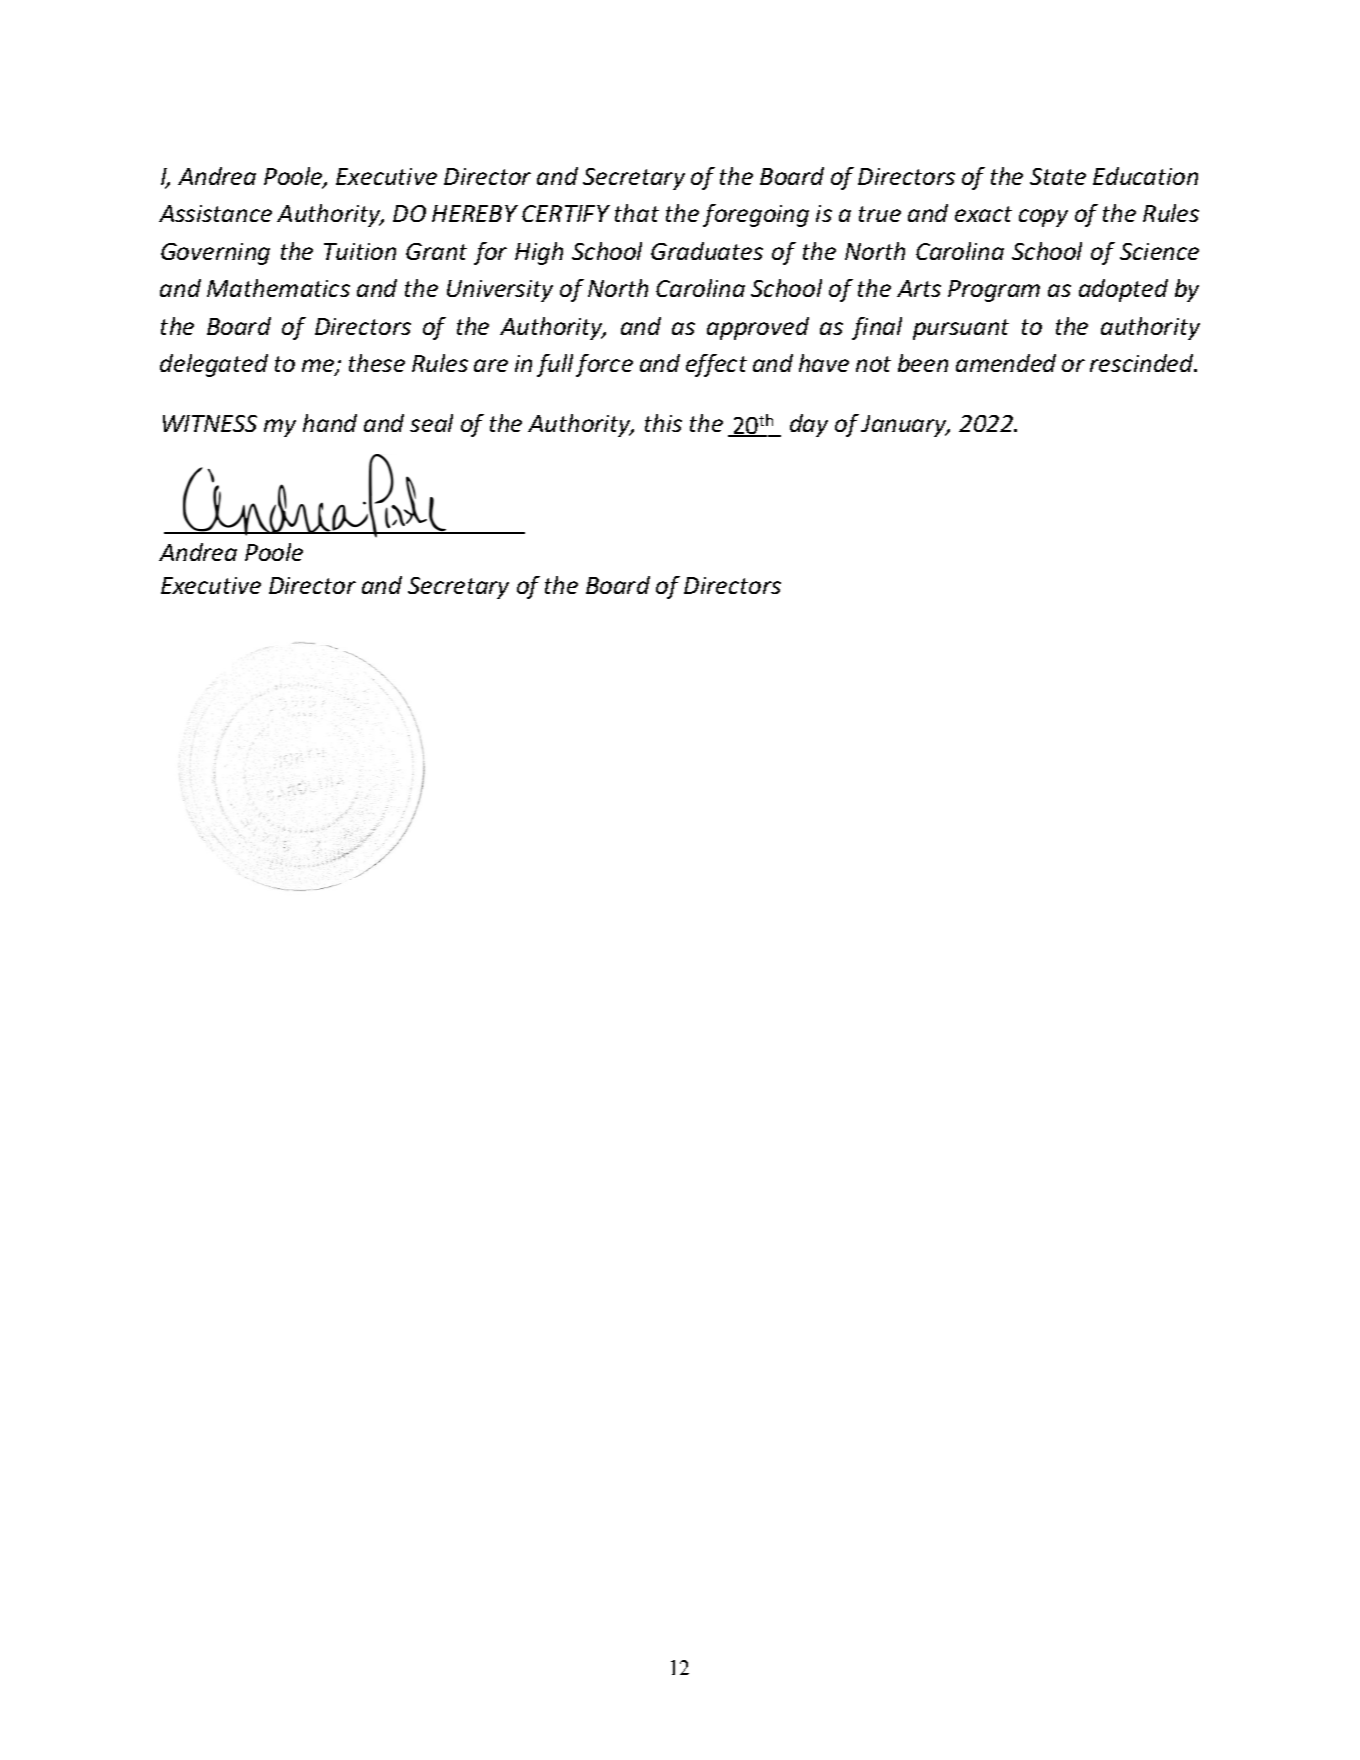 This page has height=1760, width=1360. I want to click on that, so click(637, 213).
